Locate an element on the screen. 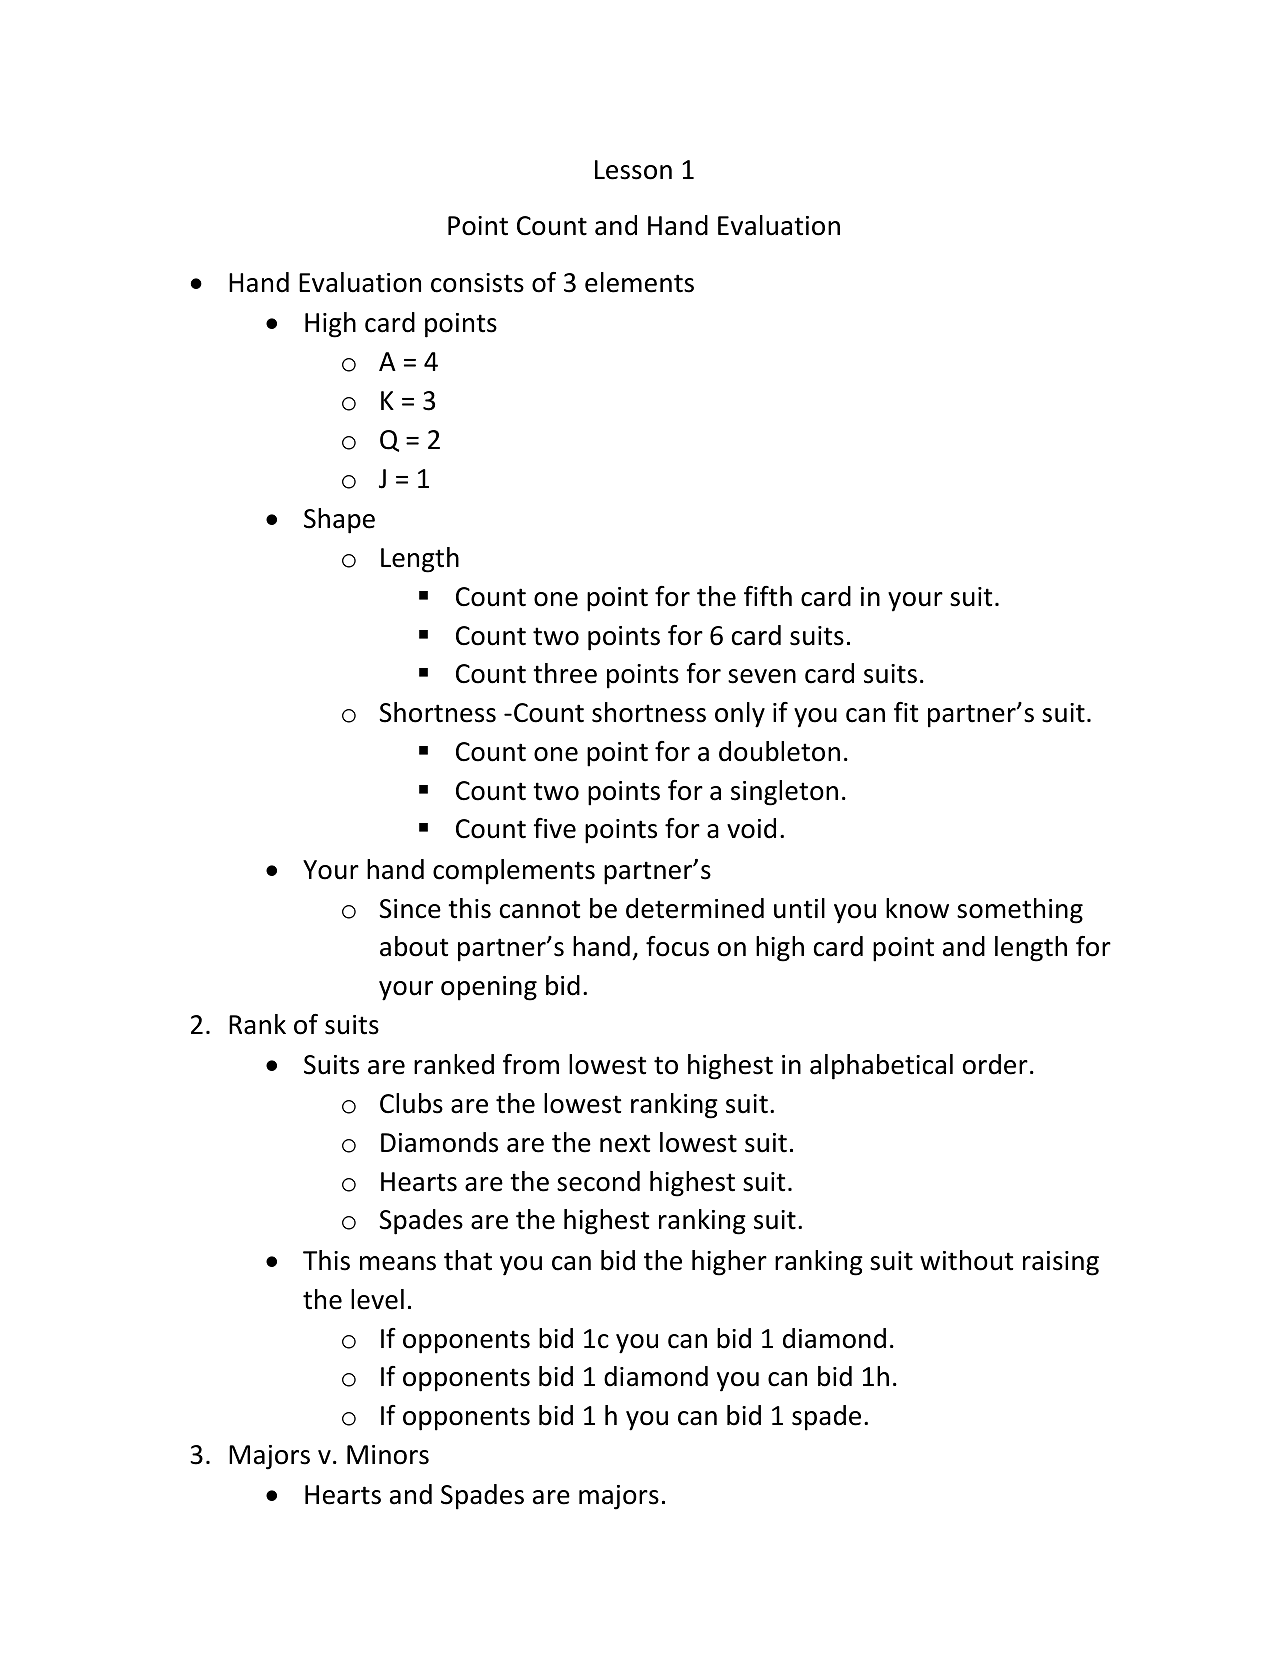 The width and height of the screenshot is (1288, 1666). Since is located at coordinates (410, 909).
